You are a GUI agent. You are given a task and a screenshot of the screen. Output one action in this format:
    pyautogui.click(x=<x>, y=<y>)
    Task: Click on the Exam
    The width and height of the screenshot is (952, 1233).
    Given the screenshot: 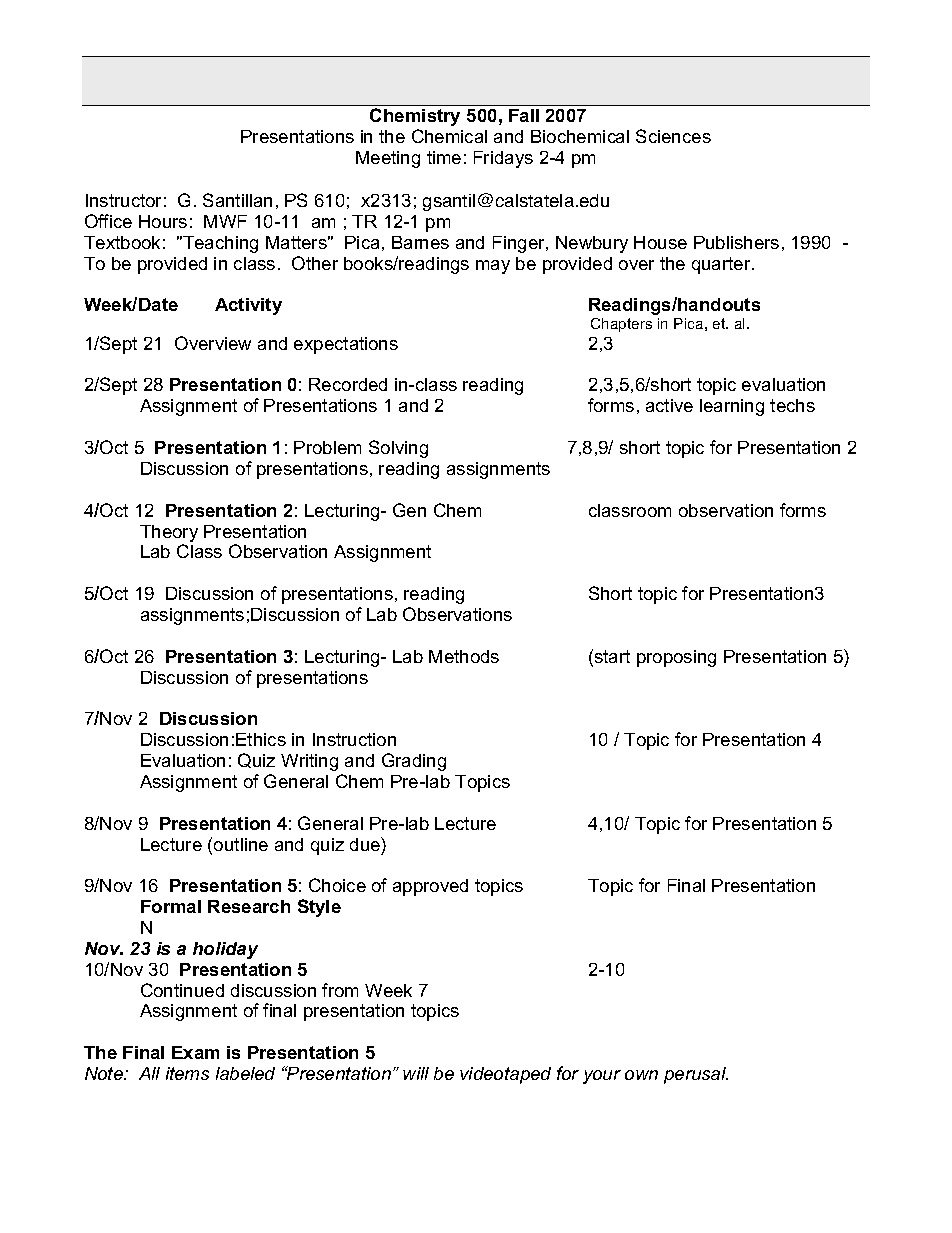 What is the action you would take?
    pyautogui.click(x=195, y=1052)
